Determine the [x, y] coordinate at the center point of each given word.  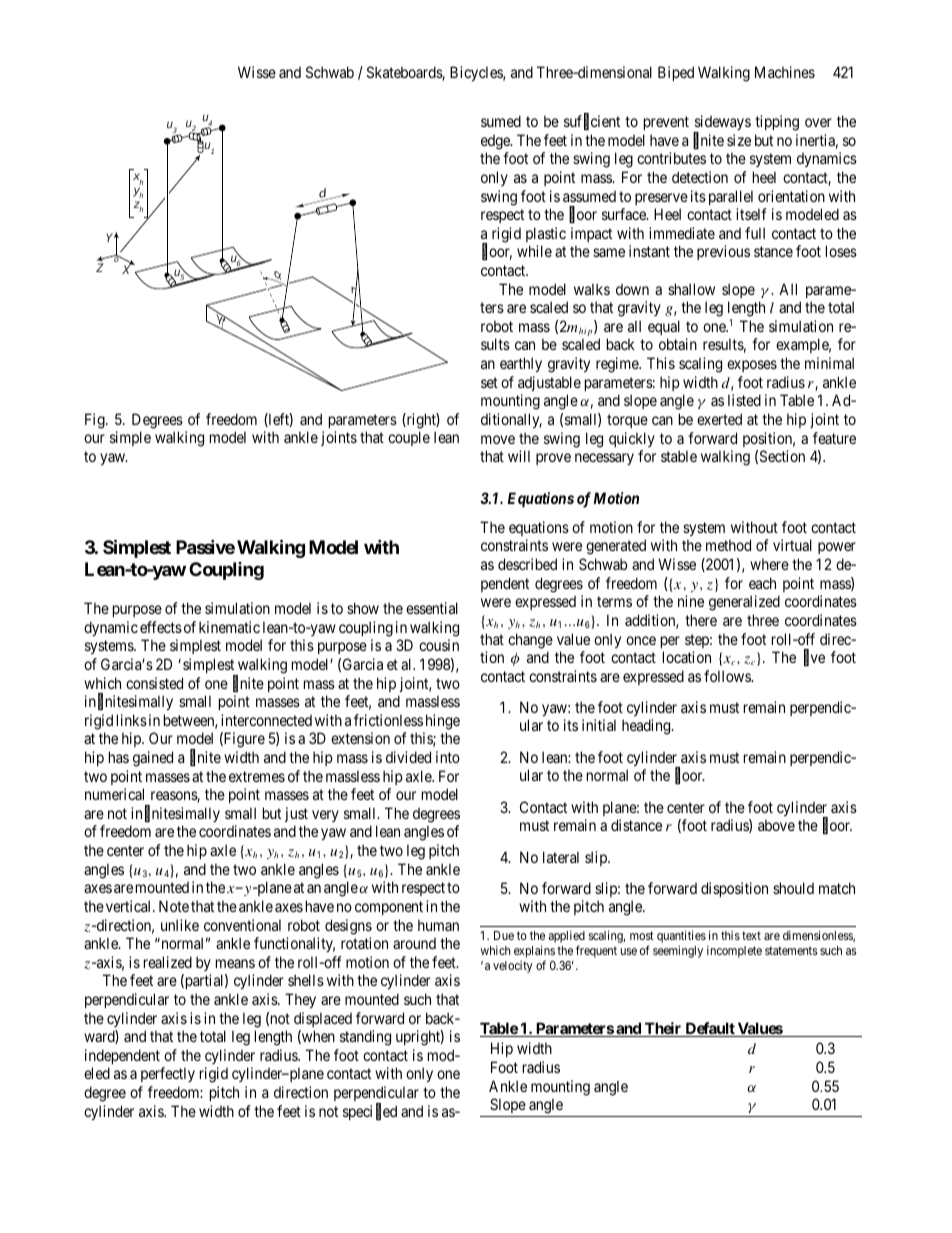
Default [710, 1029]
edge [496, 142]
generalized [744, 603]
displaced [323, 1019]
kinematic [229, 627]
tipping [777, 123]
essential [432, 608]
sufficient [592, 122]
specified [370, 1112]
